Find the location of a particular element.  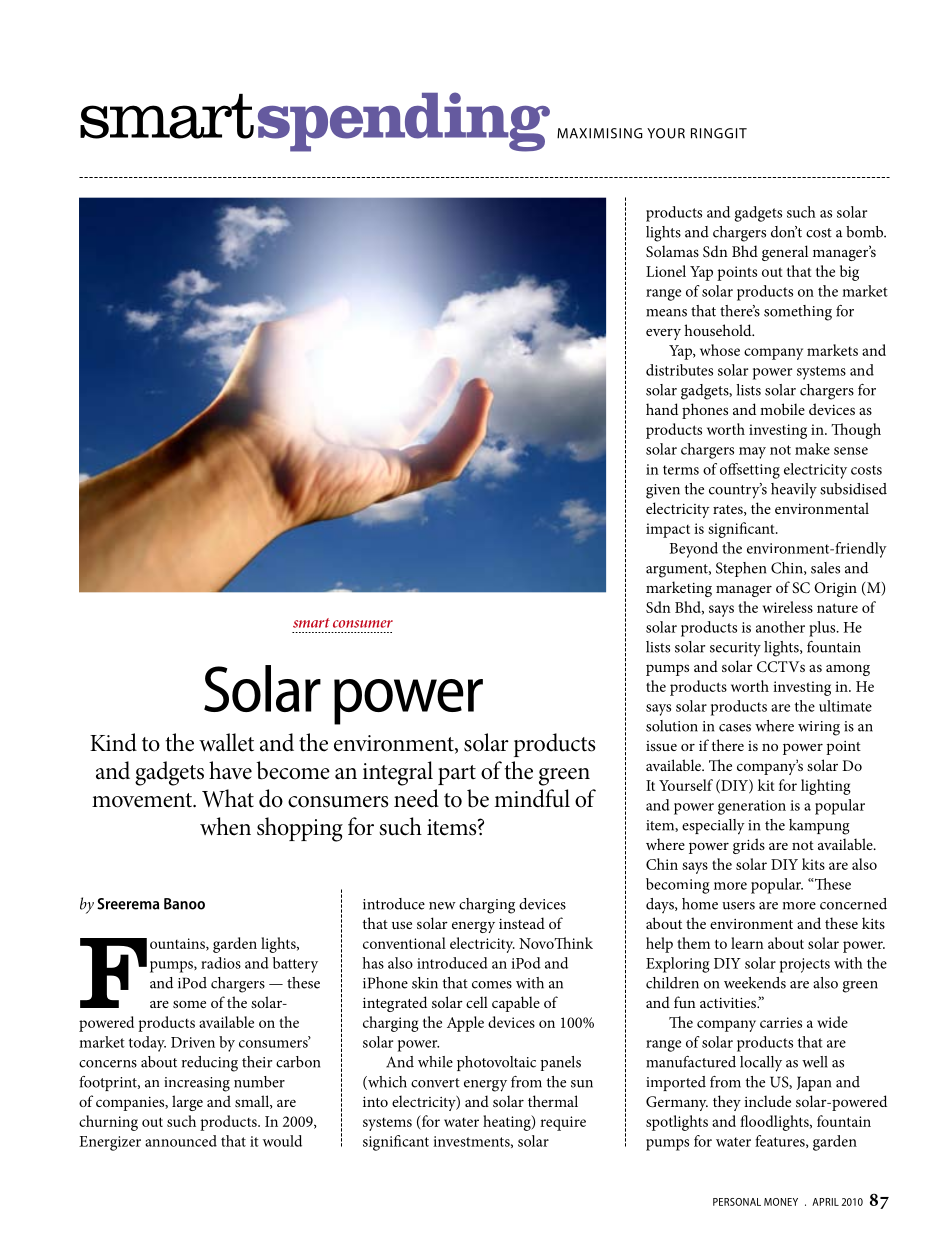

maximising is located at coordinates (600, 133).
